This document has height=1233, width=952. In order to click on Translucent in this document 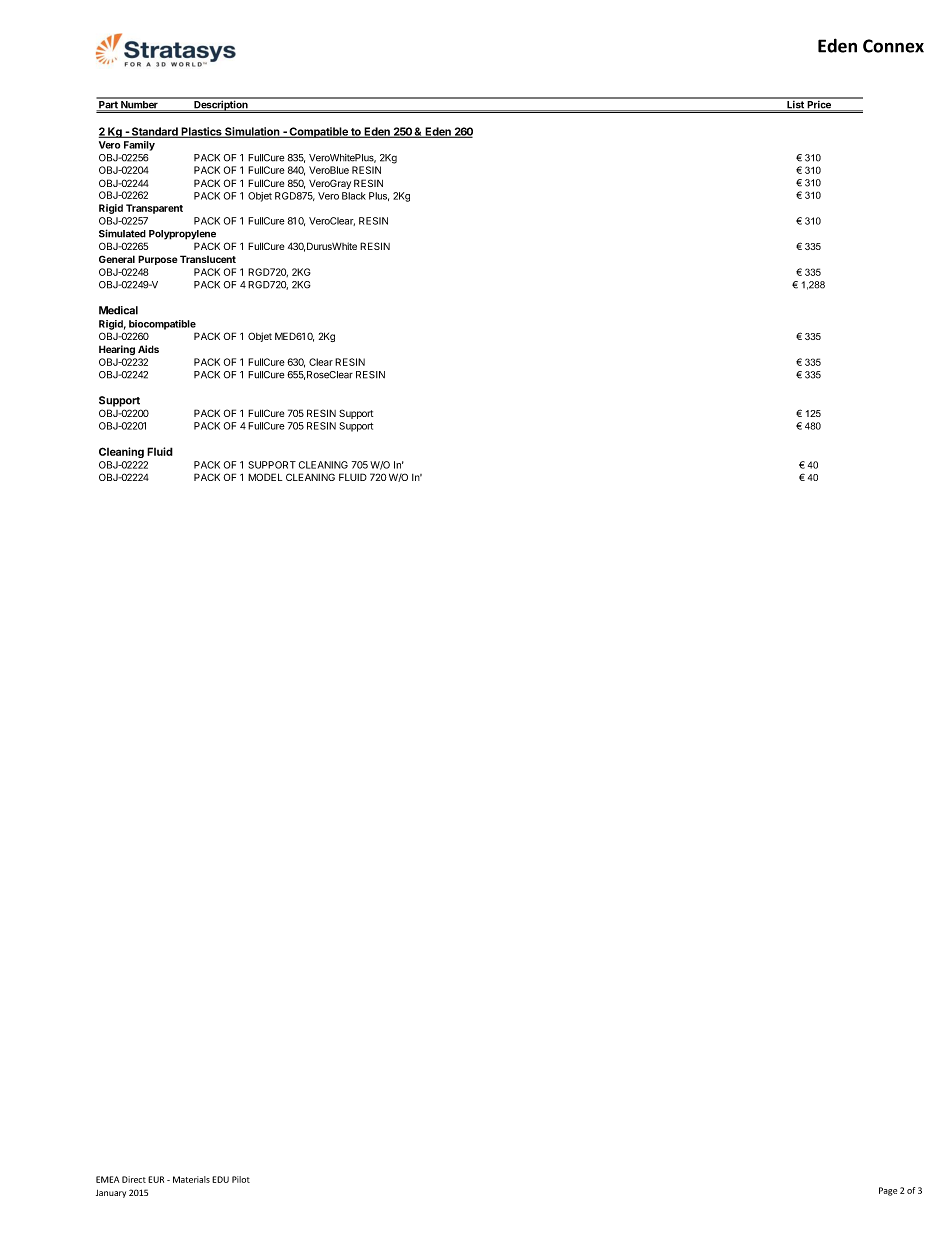, I will do `click(208, 259)`.
